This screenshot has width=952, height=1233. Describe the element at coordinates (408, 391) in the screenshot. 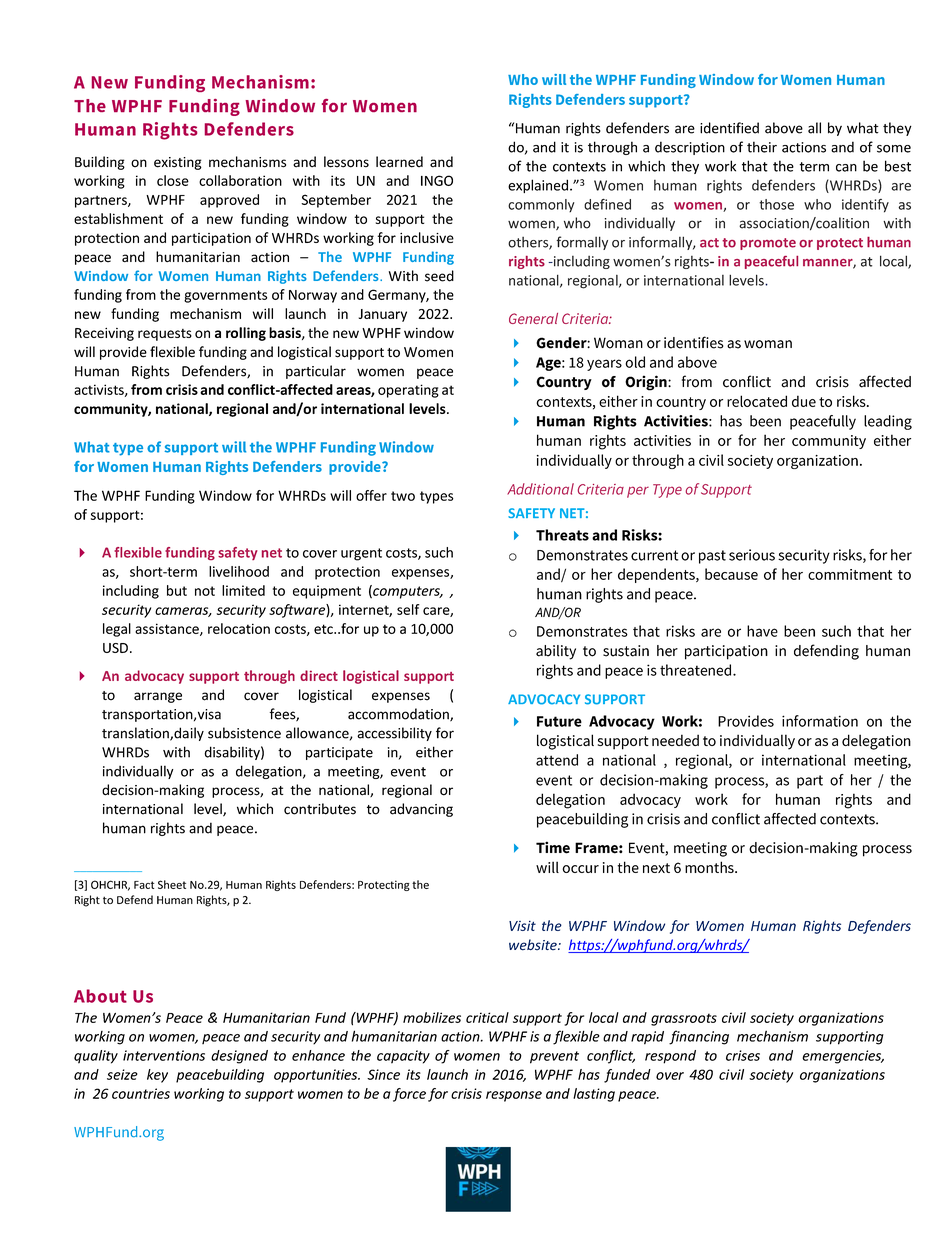

I see `operating` at that location.
